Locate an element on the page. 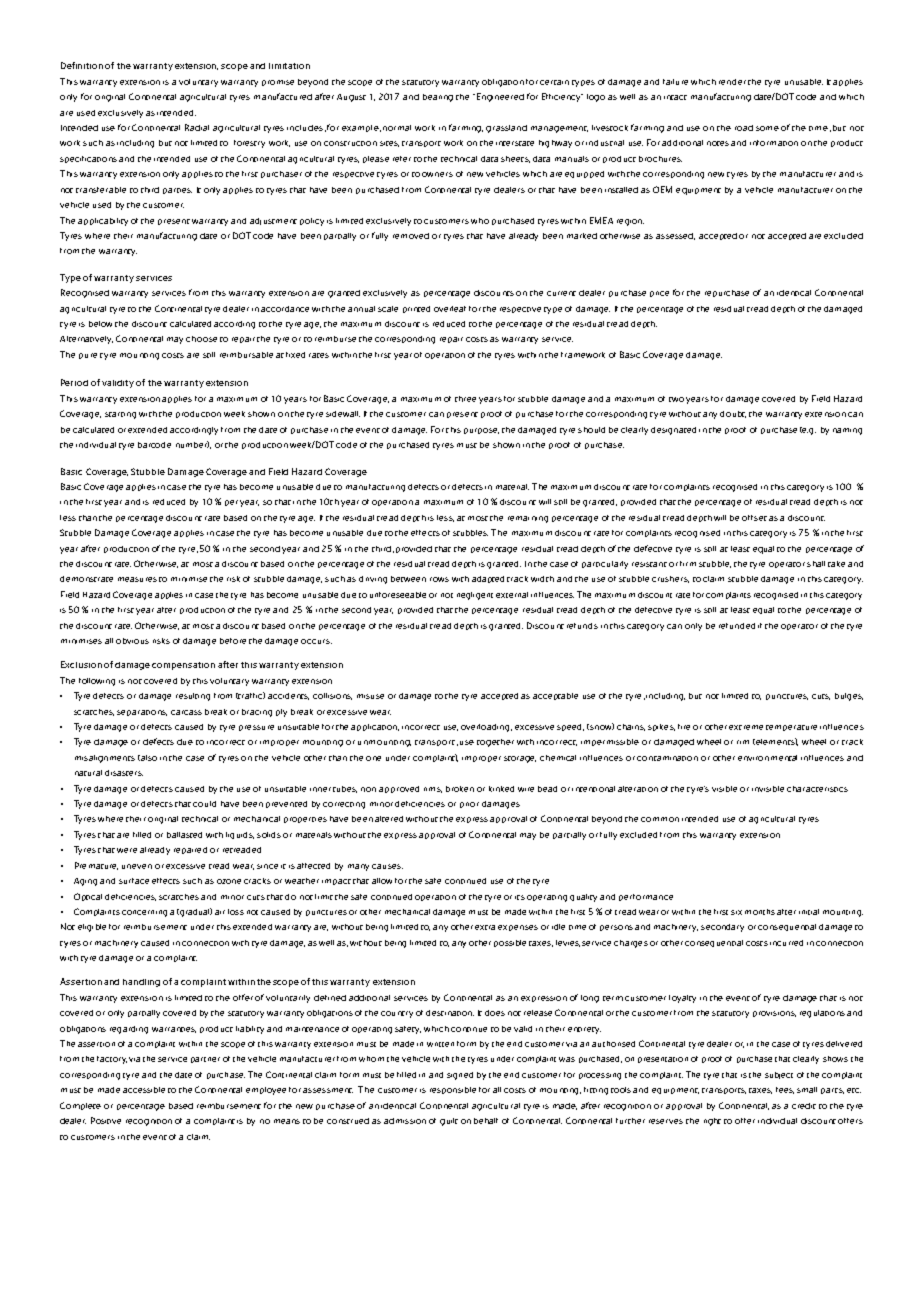  together is located at coordinates (495, 743).
